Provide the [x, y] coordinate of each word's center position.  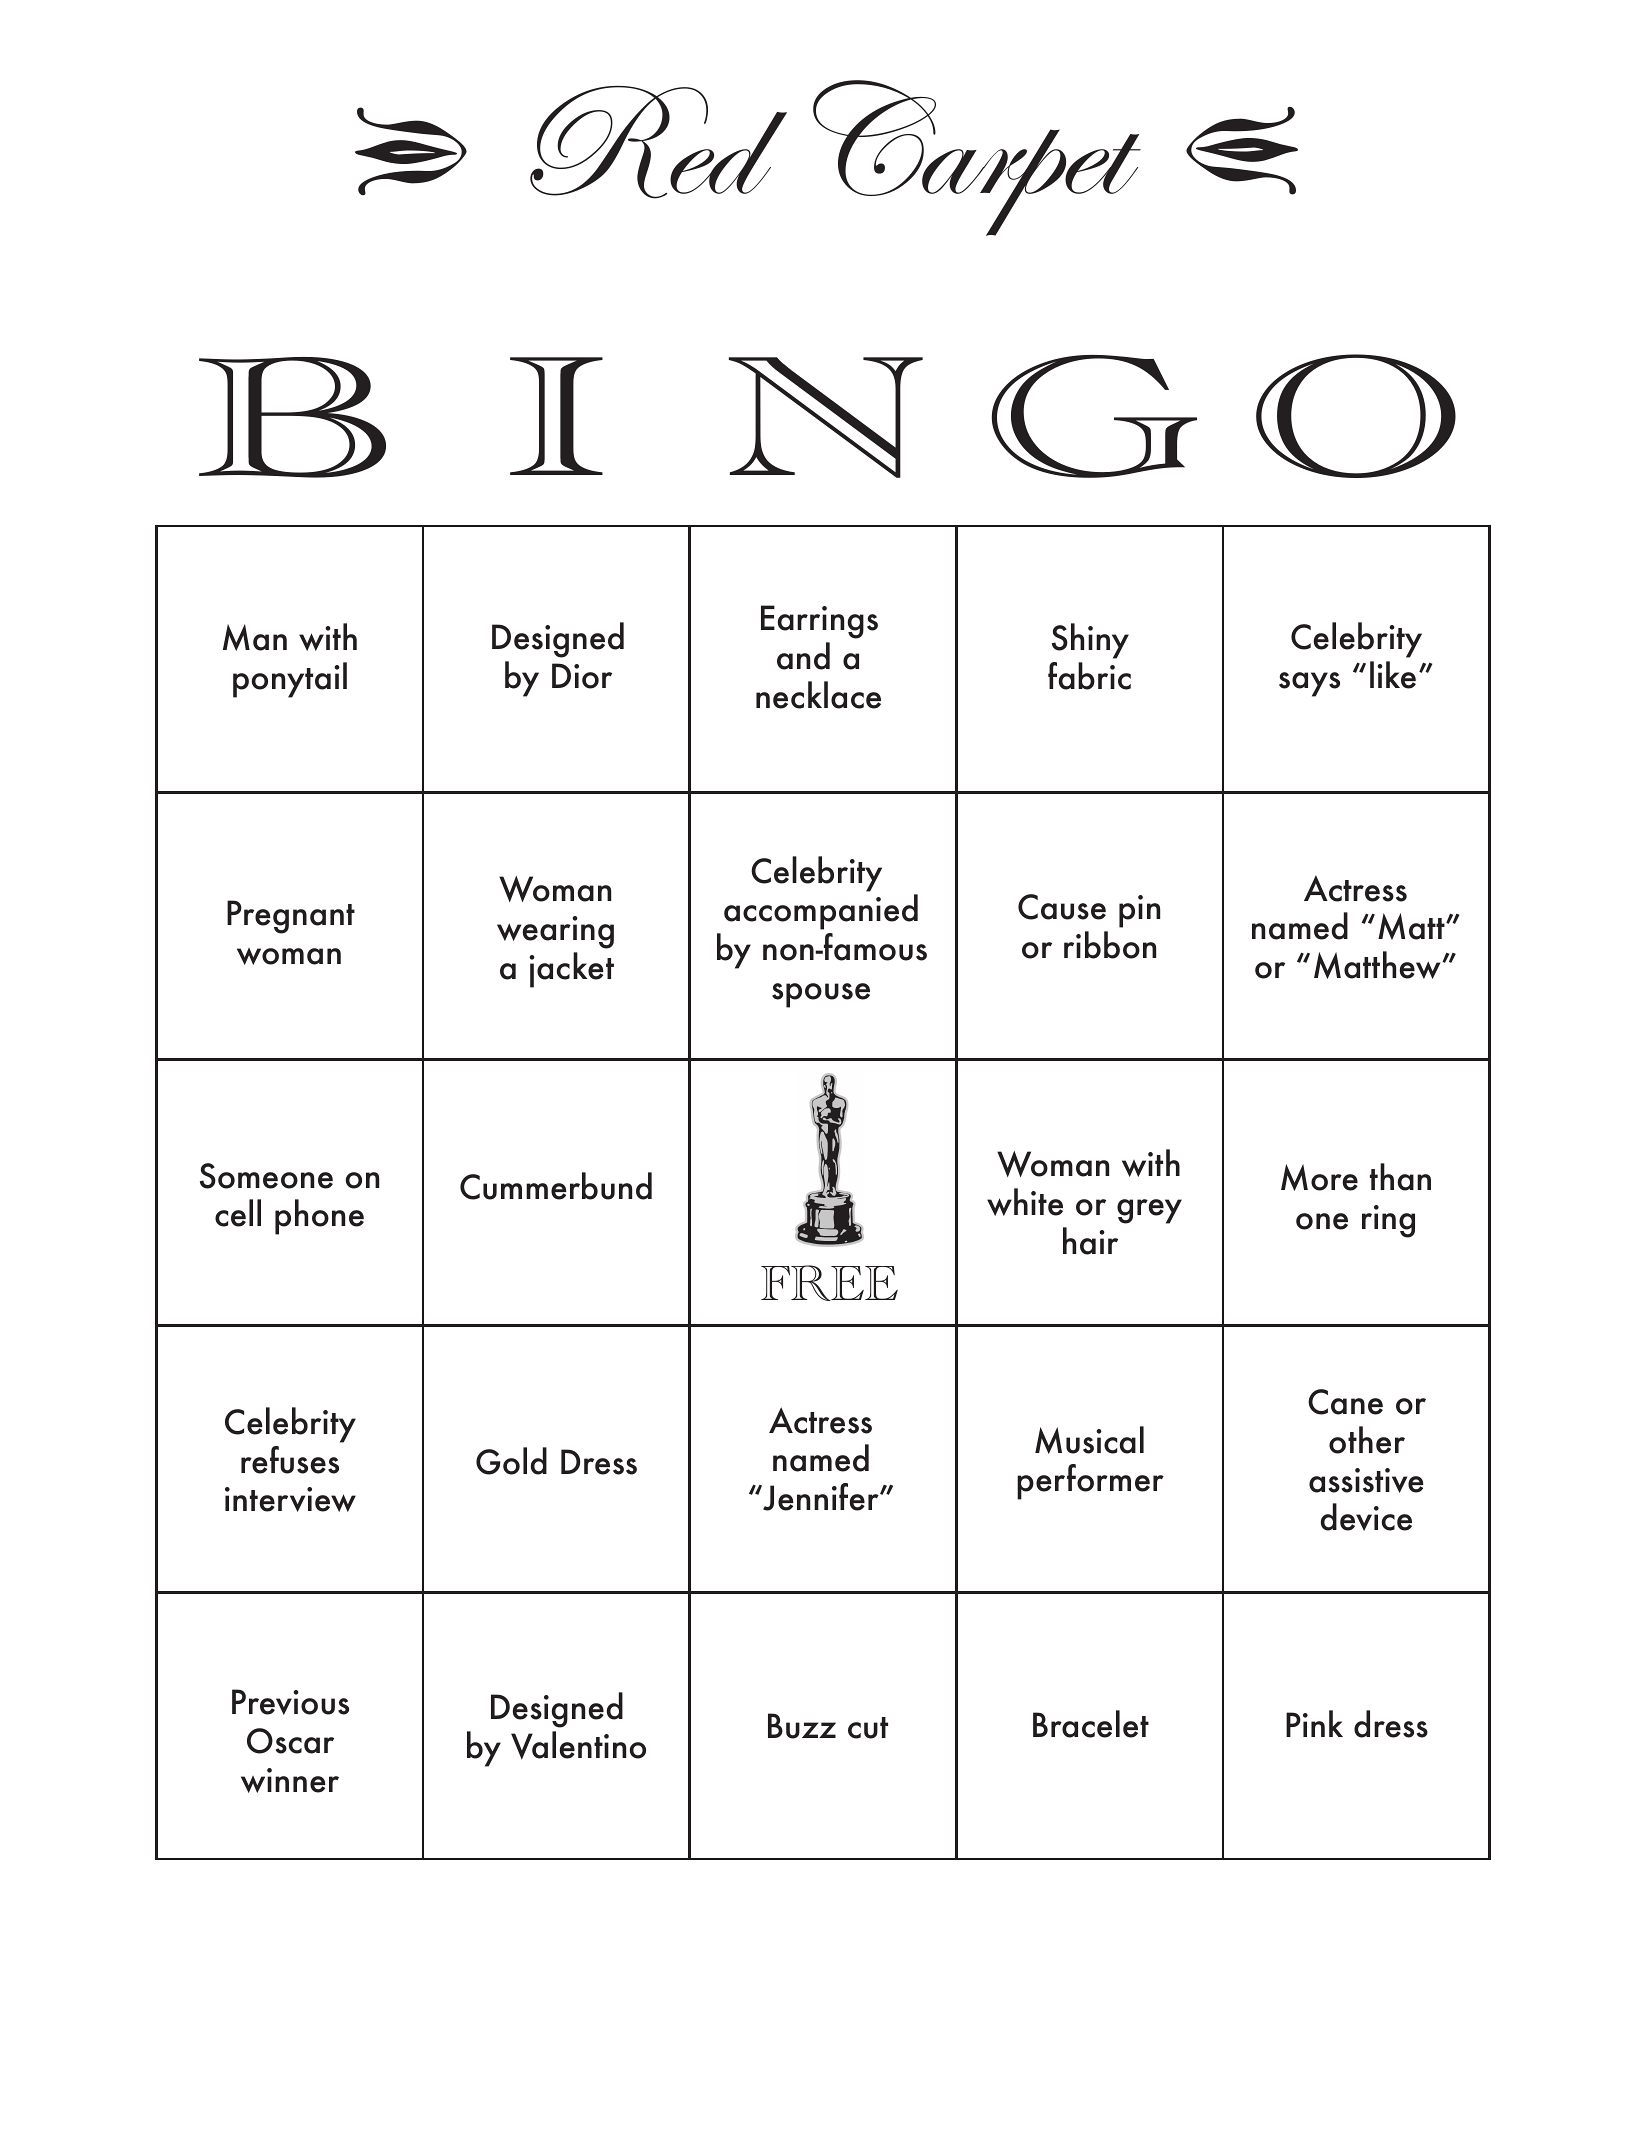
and [803, 656]
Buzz [802, 1726]
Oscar [290, 1741]
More [1319, 1177]
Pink [1314, 1723]
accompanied [821, 912]
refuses [290, 1460]
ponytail [290, 680]
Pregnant [291, 917]
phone [319, 1217]
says [1309, 684]
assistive [1366, 1480]
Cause [1062, 907]
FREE [829, 1283]
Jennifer [821, 1497]
